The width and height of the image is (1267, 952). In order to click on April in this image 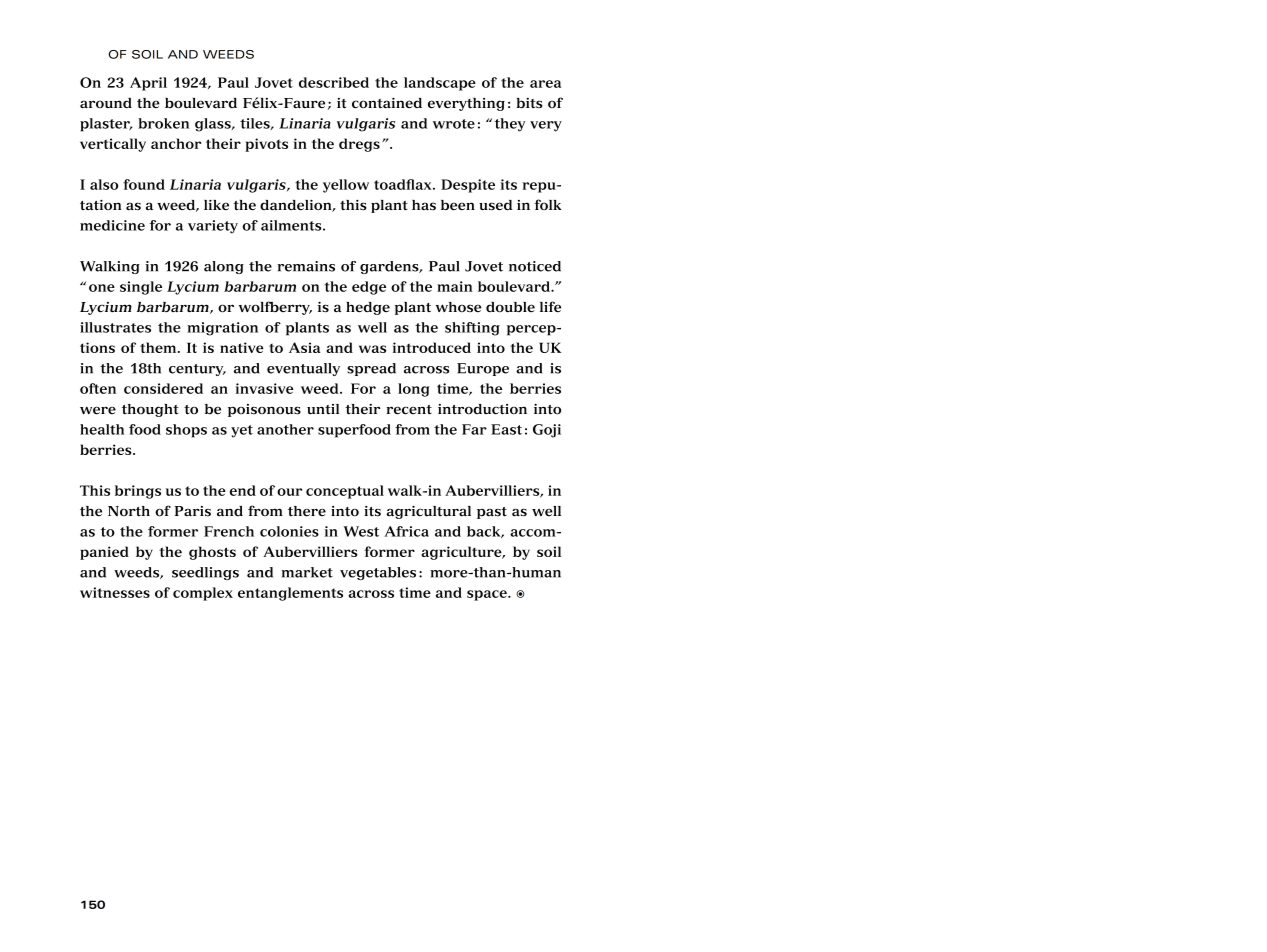, I will do `click(148, 84)`.
